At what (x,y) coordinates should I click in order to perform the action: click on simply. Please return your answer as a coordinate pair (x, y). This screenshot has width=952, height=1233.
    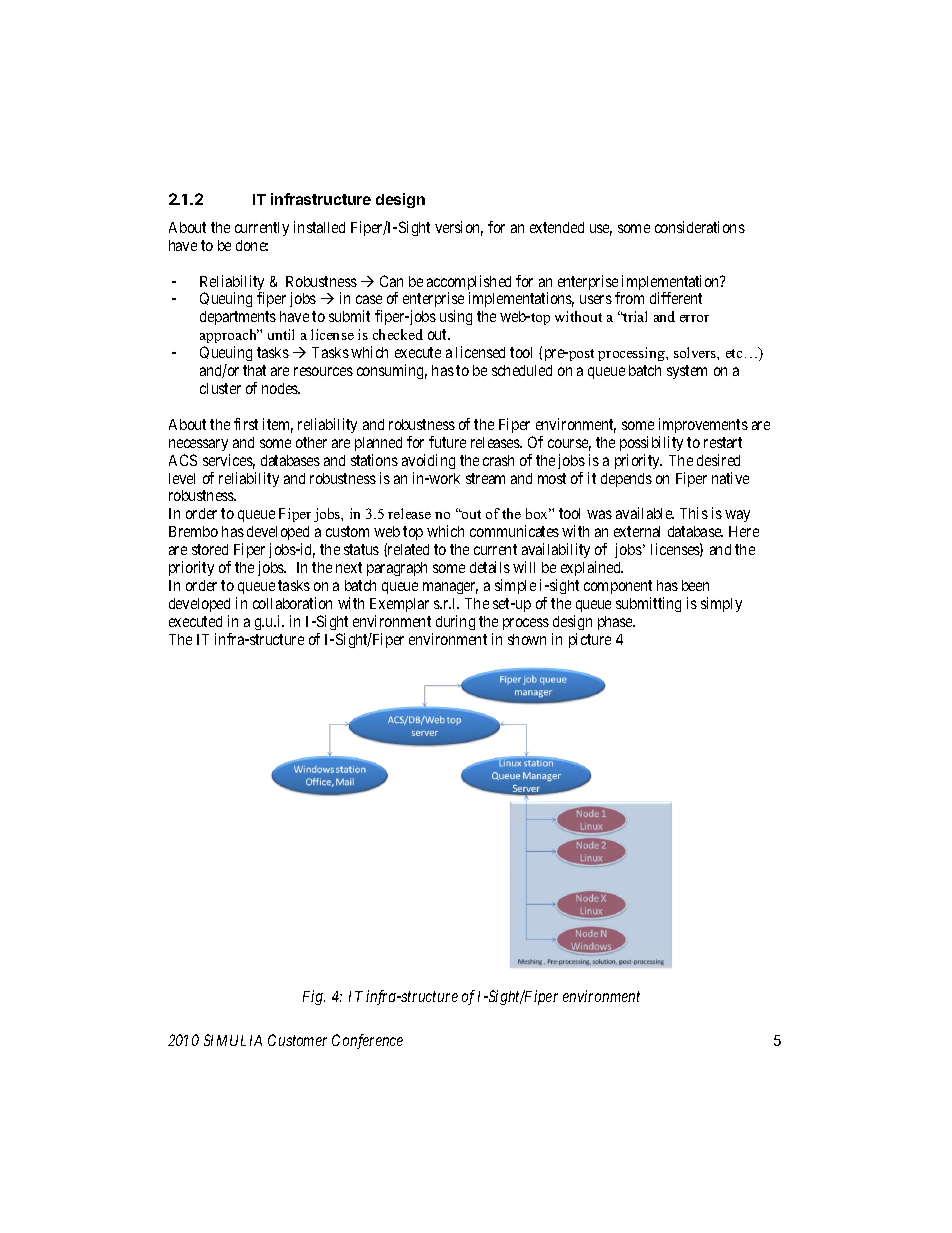
    Looking at the image, I should click on (721, 604).
